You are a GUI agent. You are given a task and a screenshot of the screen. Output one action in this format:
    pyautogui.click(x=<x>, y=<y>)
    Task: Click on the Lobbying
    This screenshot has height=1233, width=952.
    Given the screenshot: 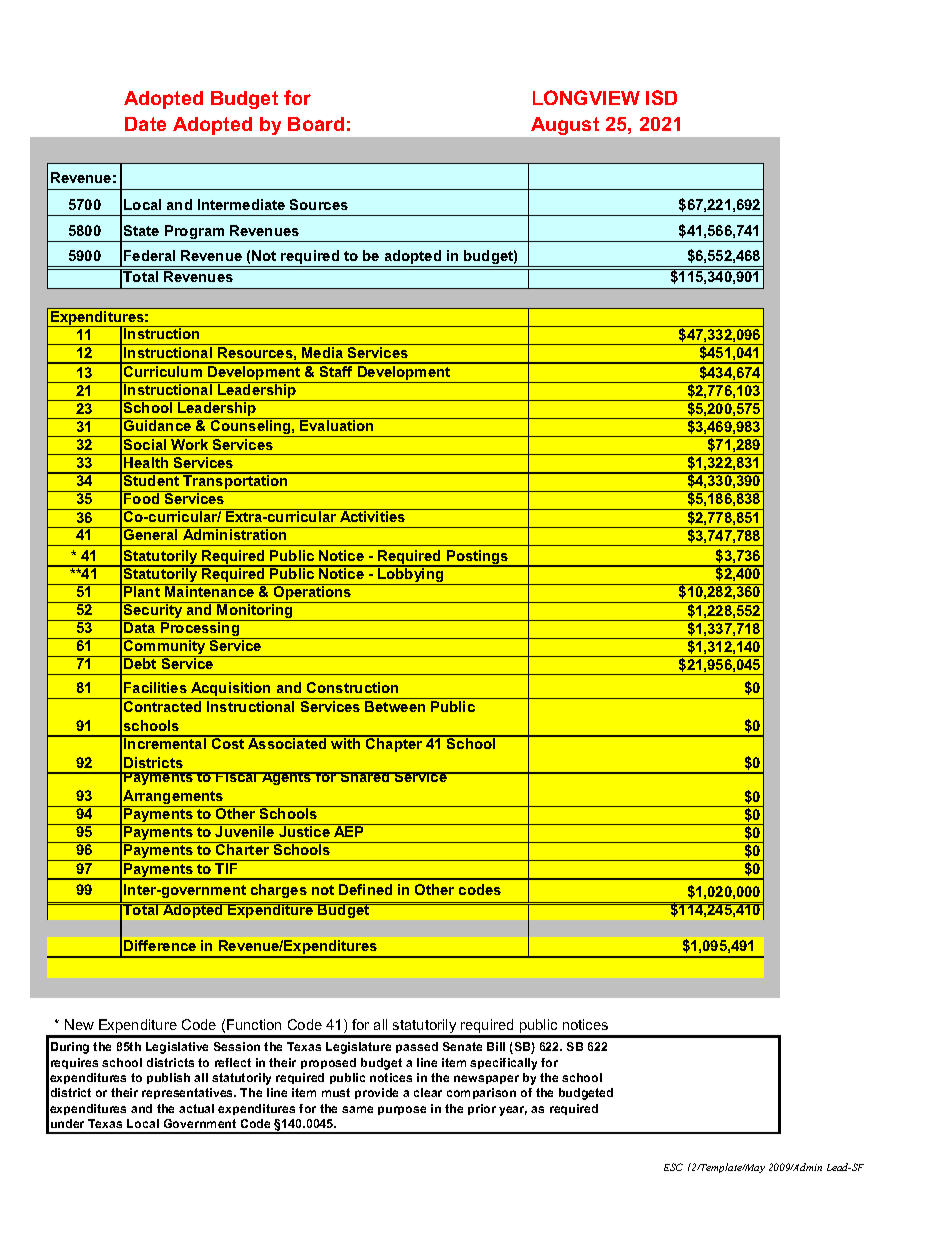 What is the action you would take?
    pyautogui.click(x=411, y=575)
